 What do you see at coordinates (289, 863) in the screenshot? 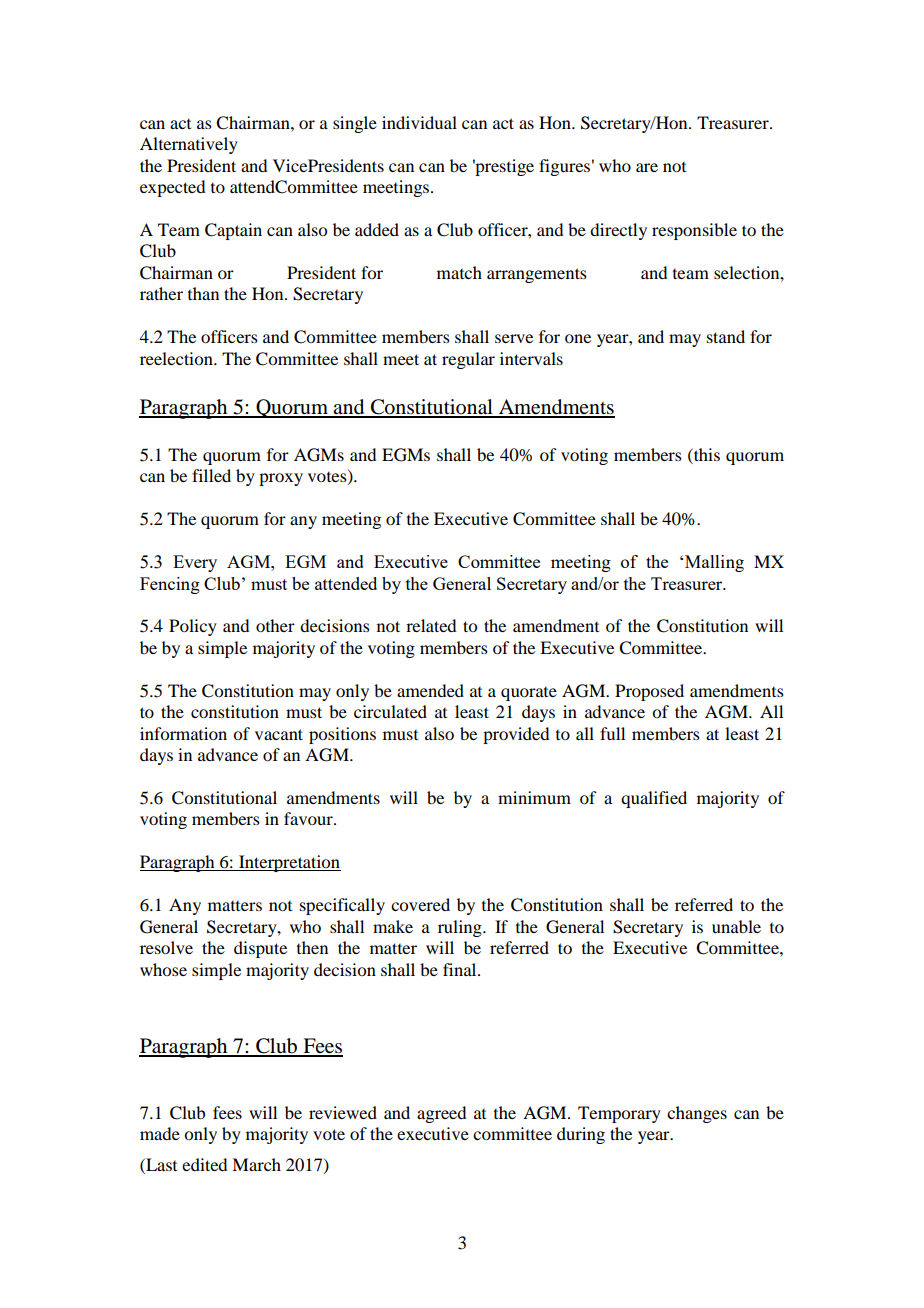
I see `Interpretation` at bounding box center [289, 863].
